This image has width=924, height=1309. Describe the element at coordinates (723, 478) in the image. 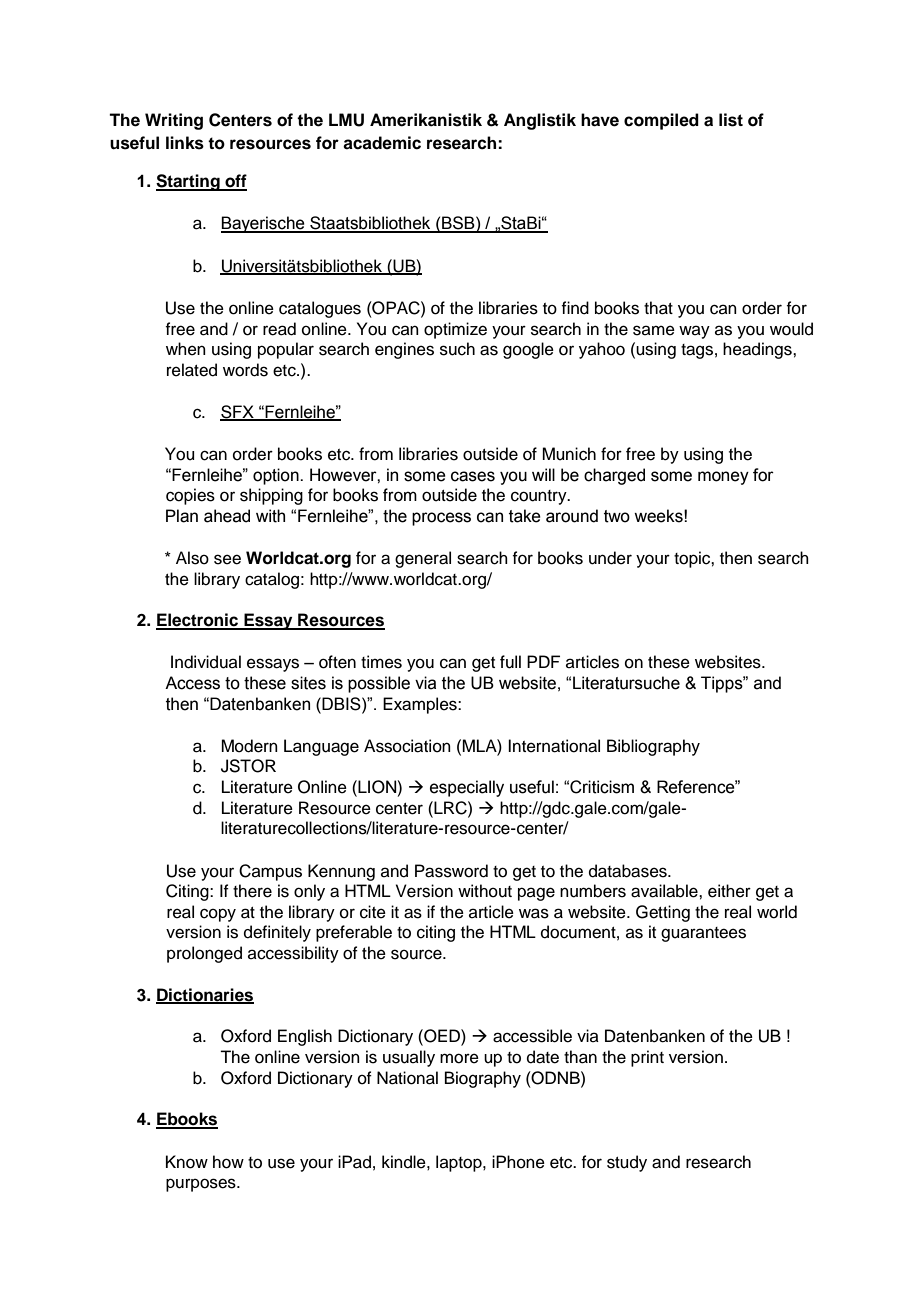

I see `money` at that location.
